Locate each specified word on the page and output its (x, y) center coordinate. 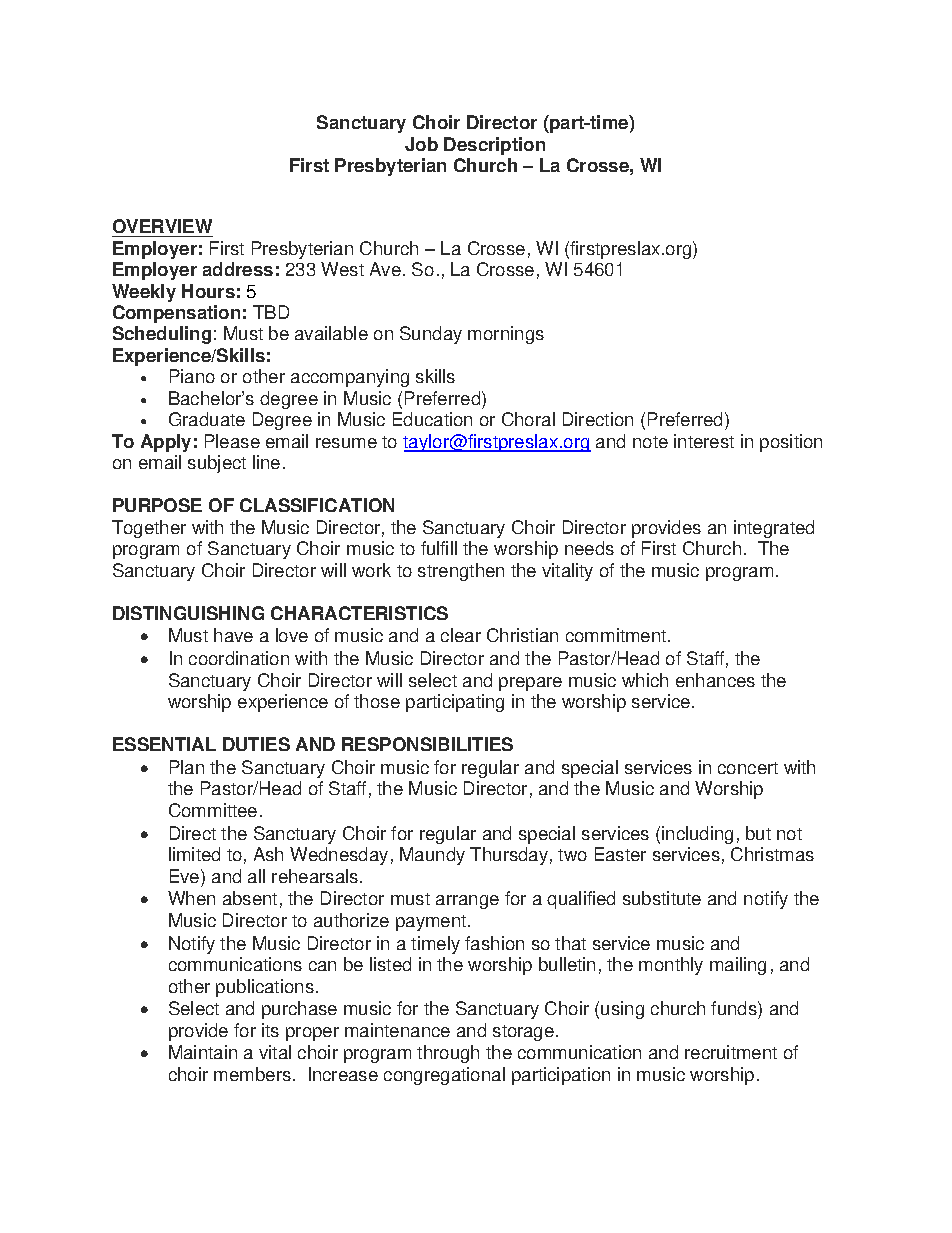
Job (421, 144)
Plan (187, 767)
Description (494, 146)
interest (704, 441)
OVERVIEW (162, 226)
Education (432, 419)
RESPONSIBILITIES (427, 744)
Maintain (203, 1052)
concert (748, 768)
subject (217, 464)
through (448, 1054)
